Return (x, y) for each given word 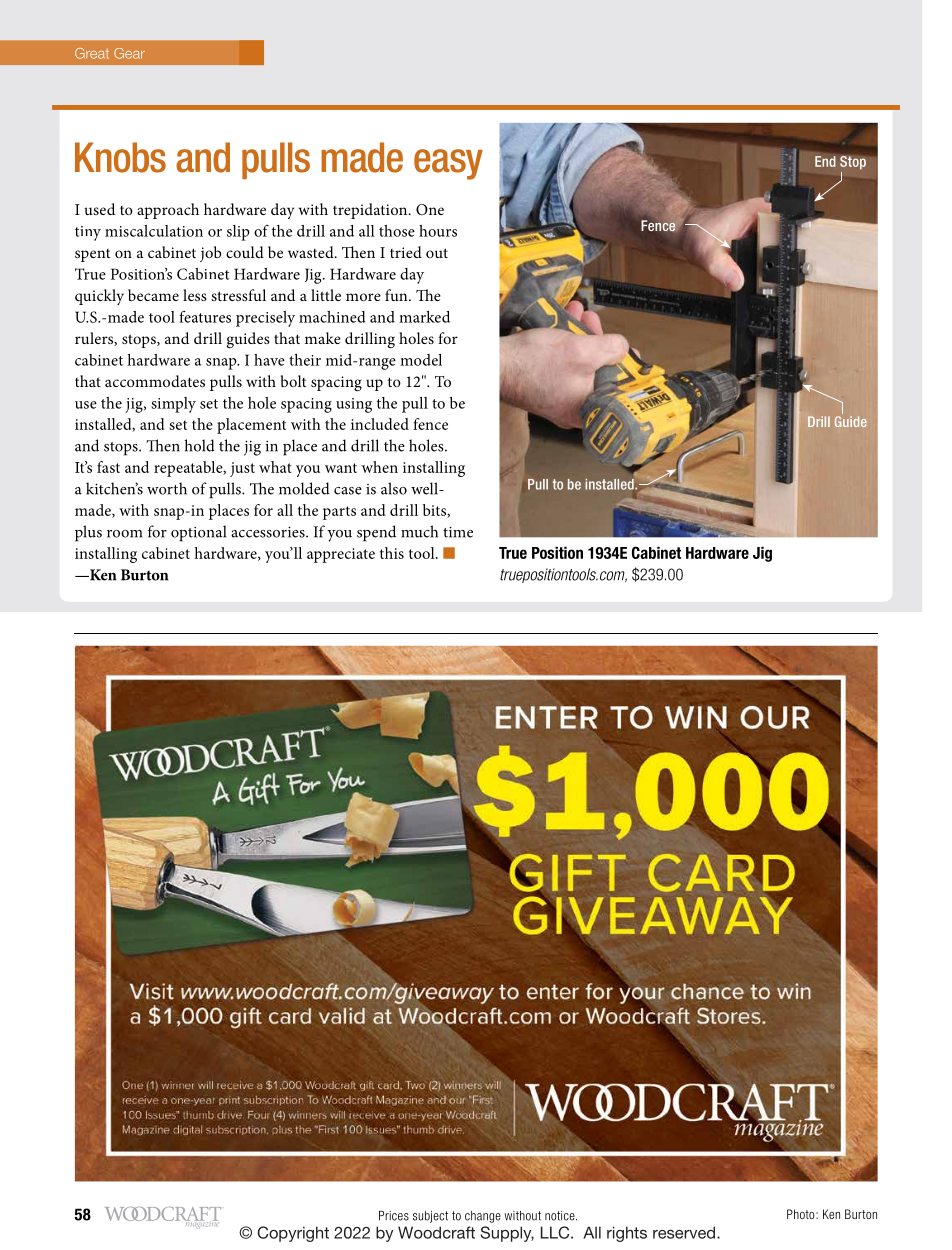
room (124, 534)
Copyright (293, 1234)
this (392, 553)
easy (448, 164)
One (430, 209)
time (458, 532)
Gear (129, 53)
